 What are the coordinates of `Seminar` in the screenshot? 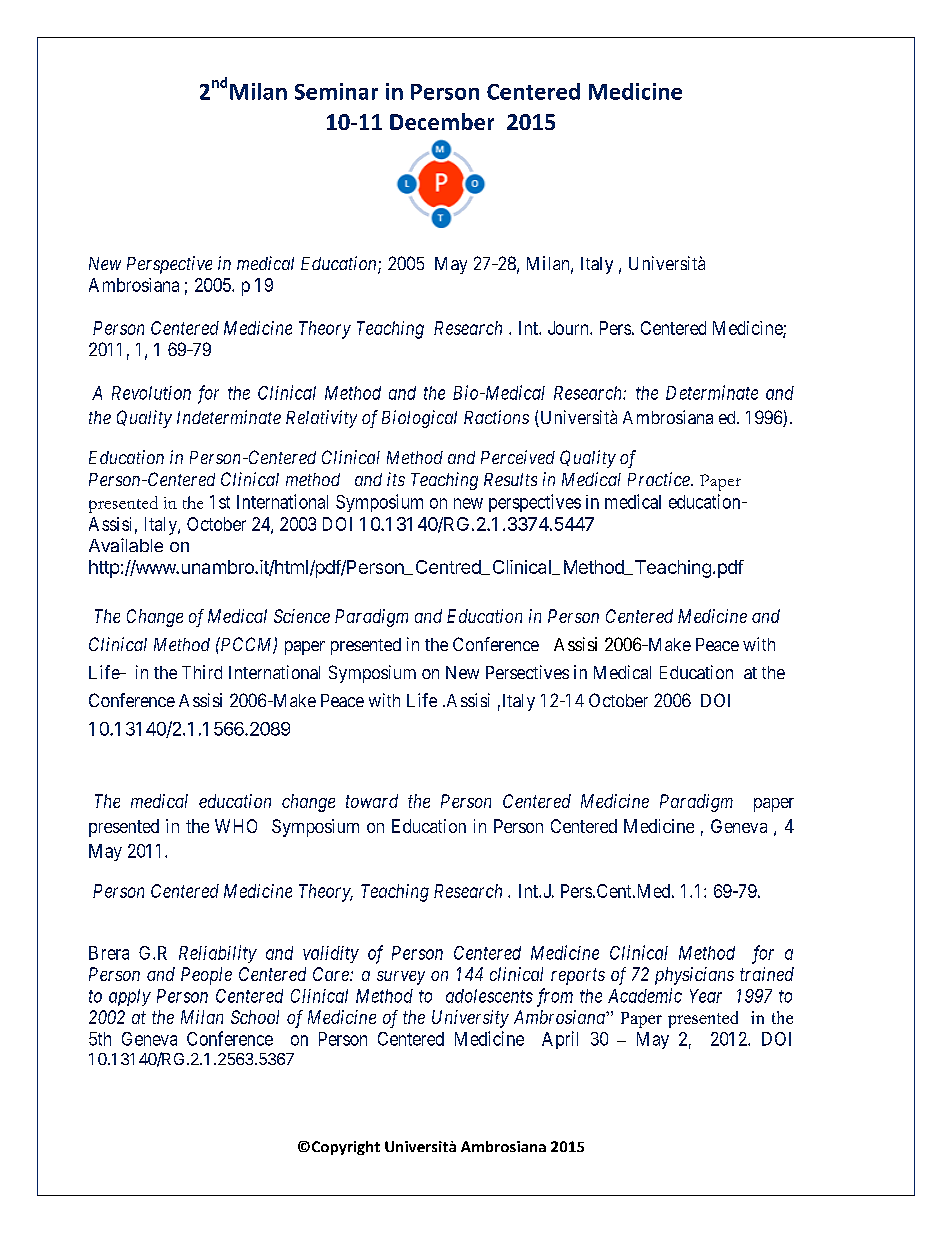 It's located at (336, 91).
